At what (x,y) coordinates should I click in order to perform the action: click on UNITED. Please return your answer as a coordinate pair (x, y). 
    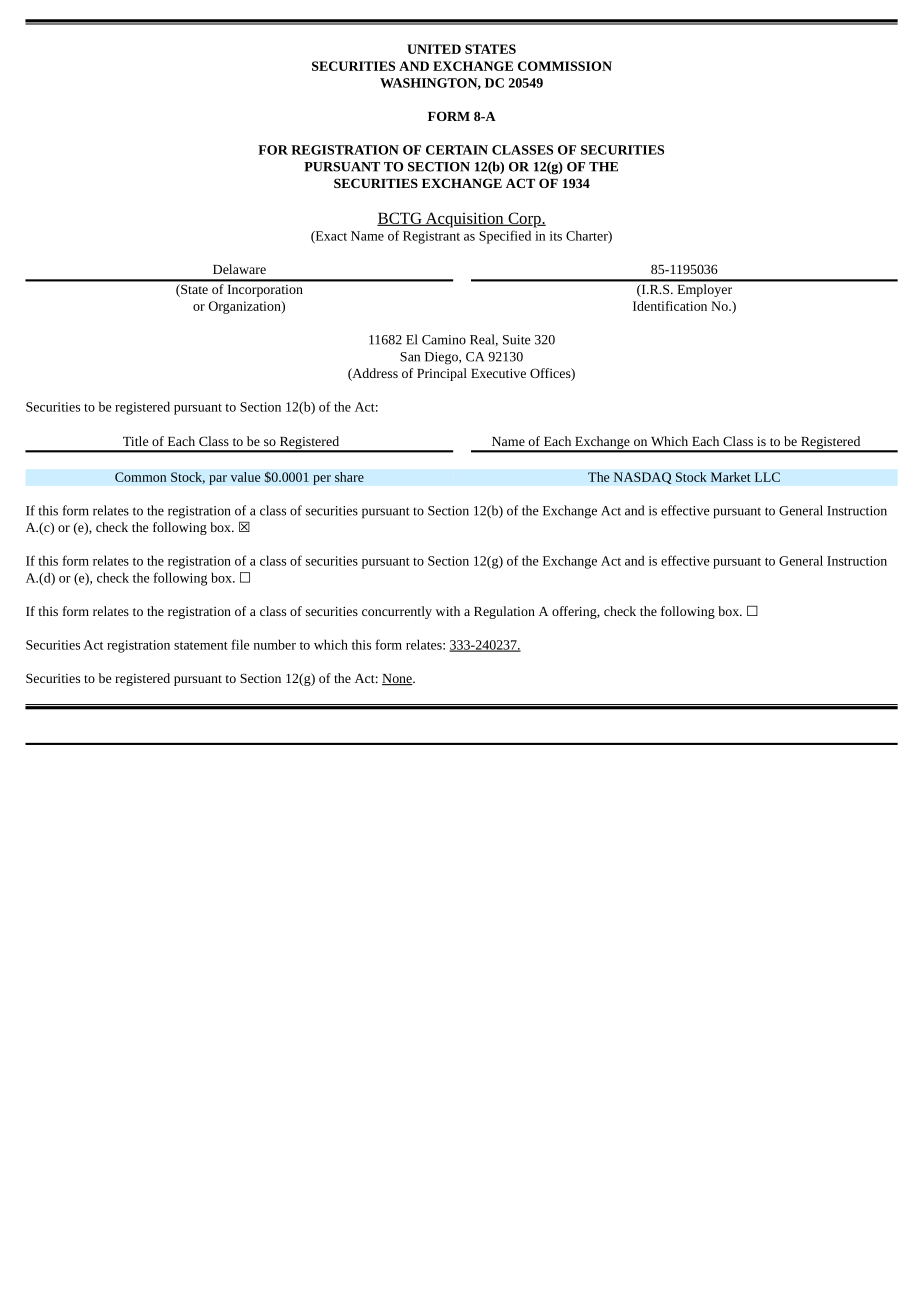
    Looking at the image, I should click on (434, 49).
